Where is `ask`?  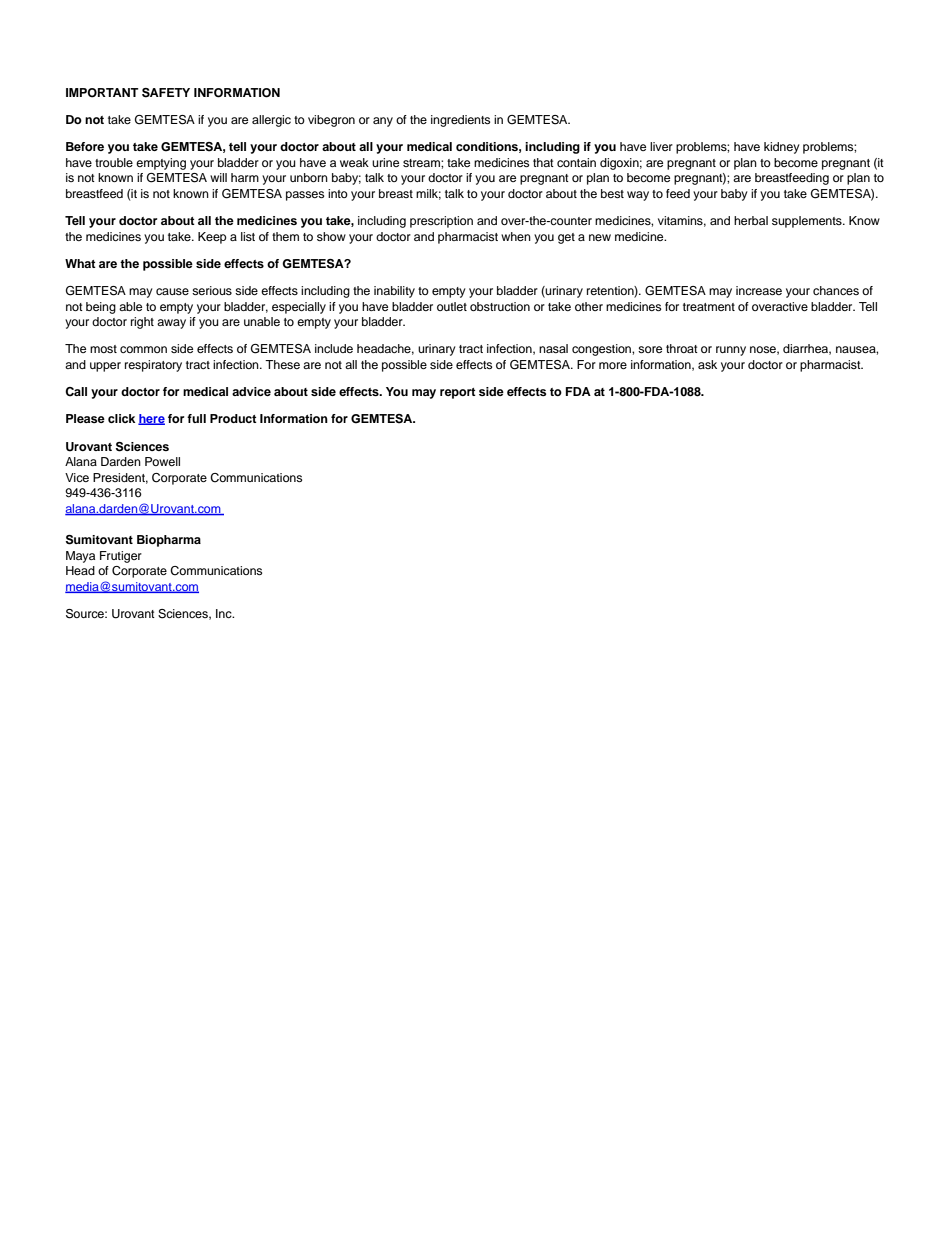 ask is located at coordinates (707, 364).
